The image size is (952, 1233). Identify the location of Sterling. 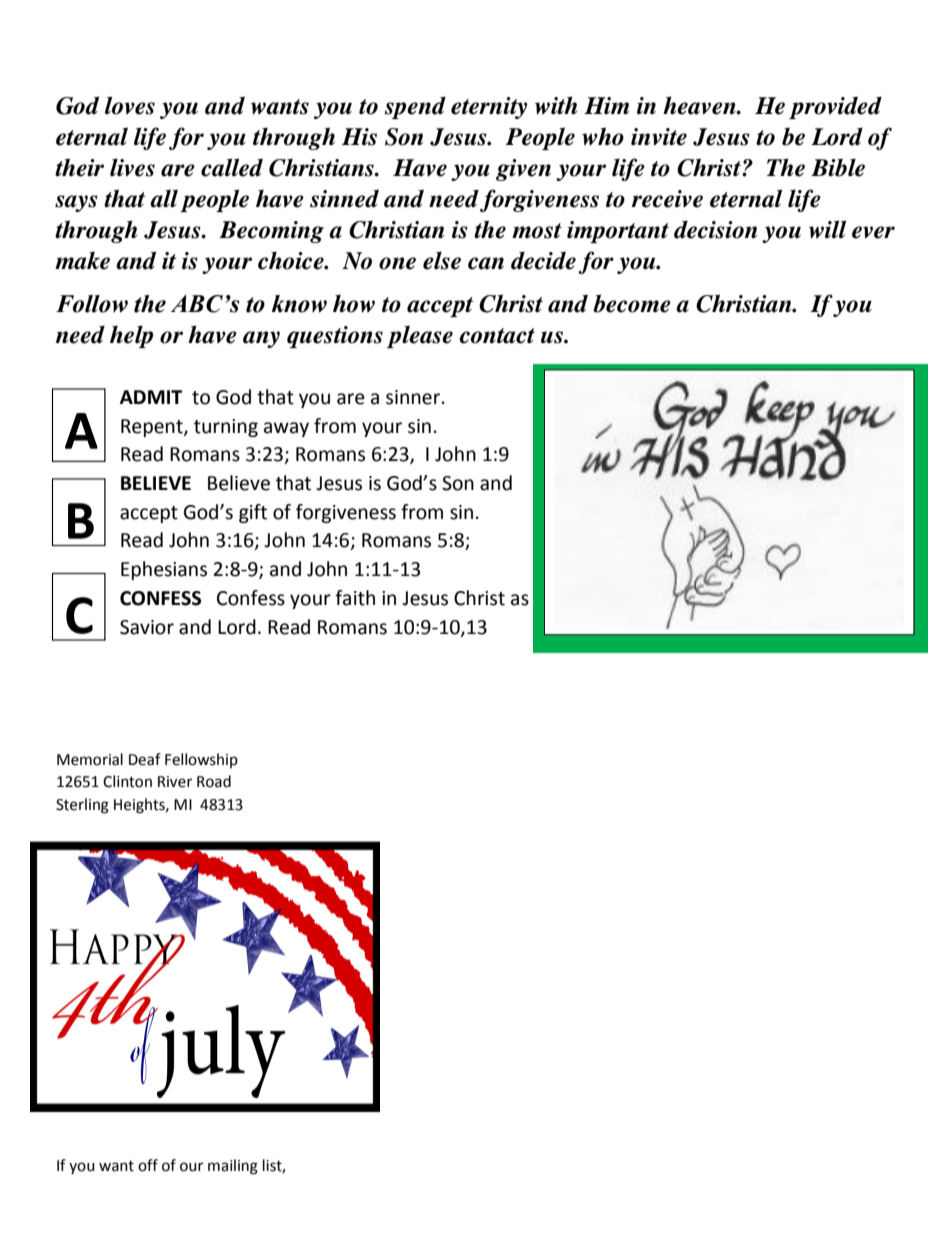
(82, 806).
